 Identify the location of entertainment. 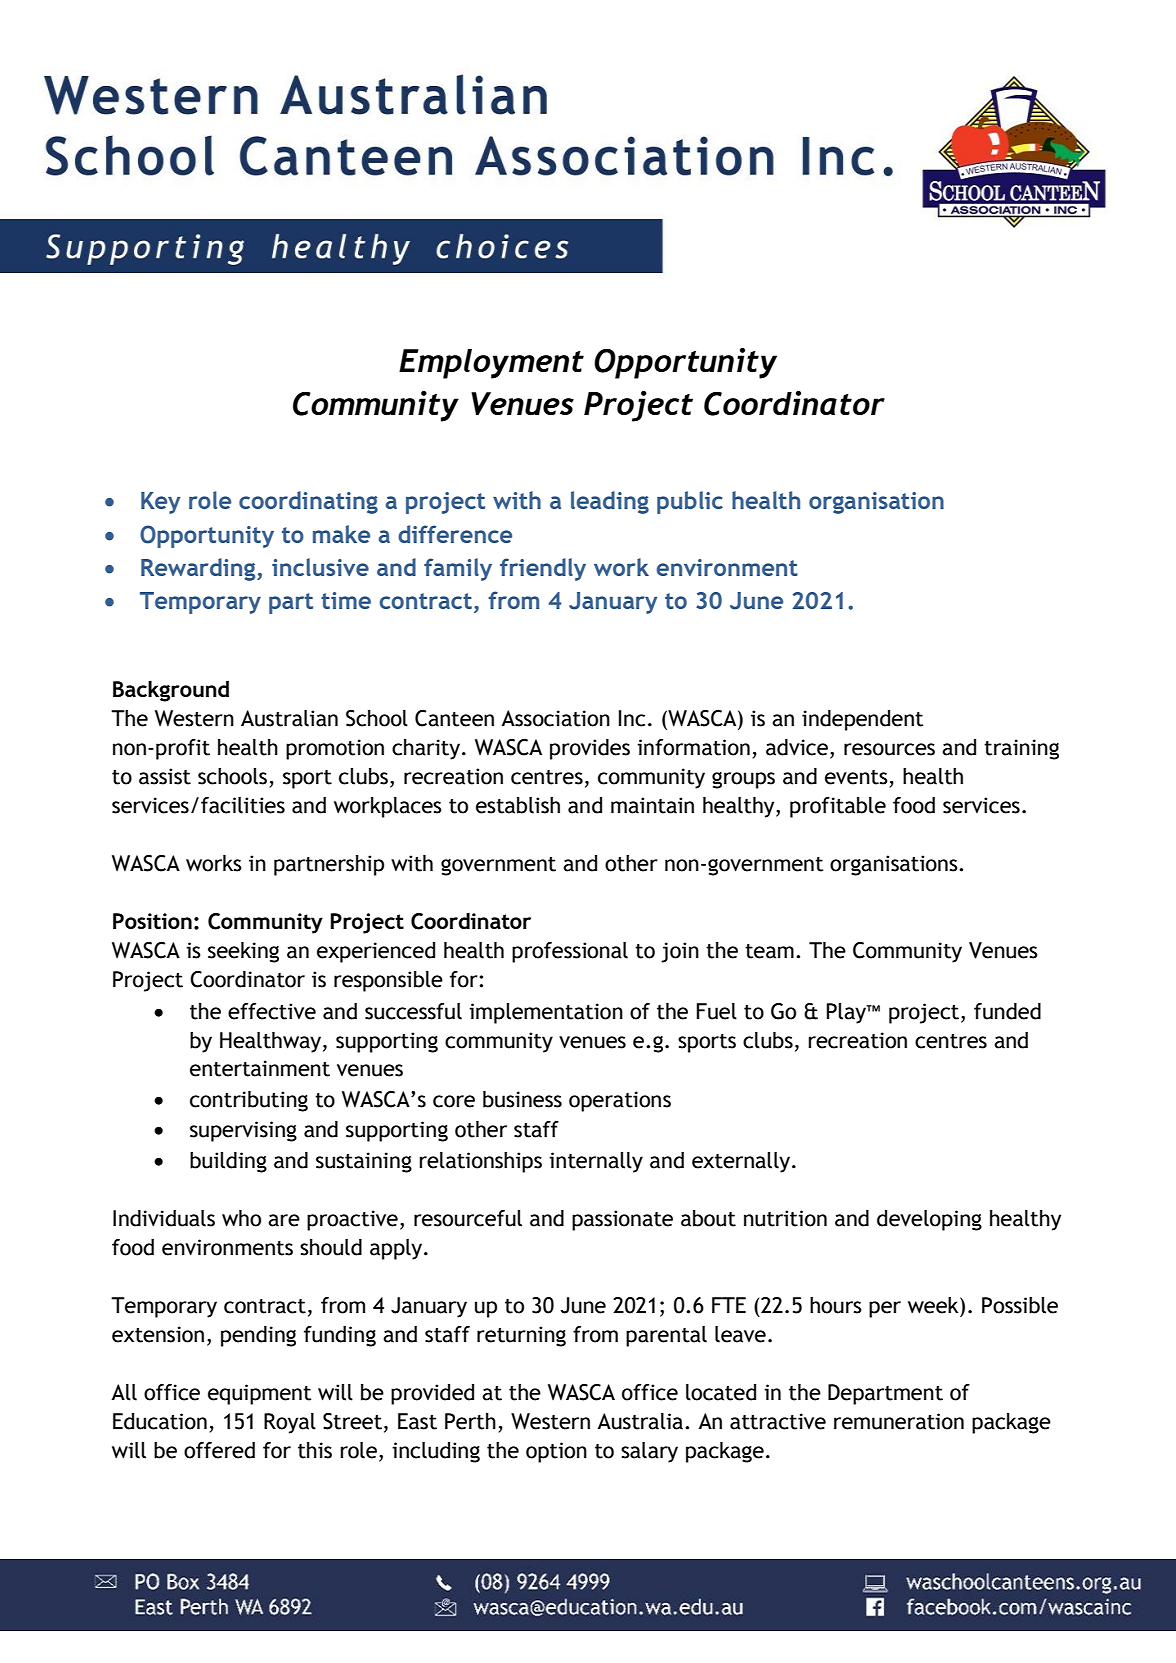
(260, 1068).
